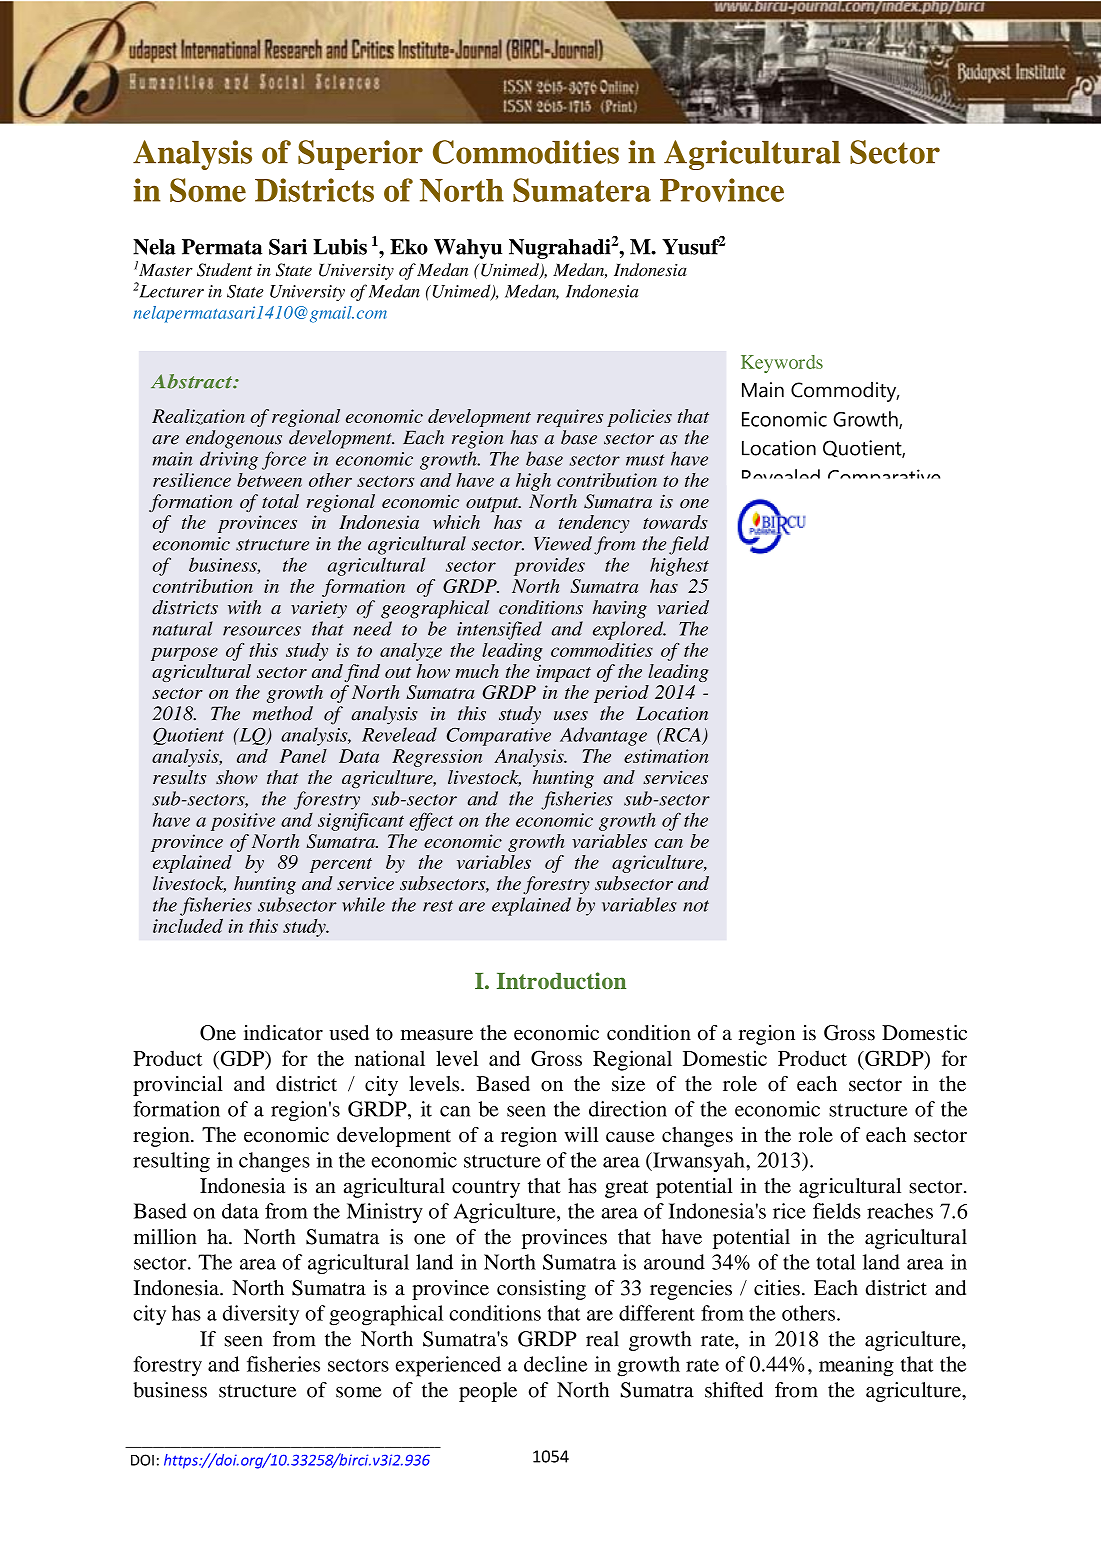  What do you see at coordinates (437, 1035) in the page?
I see `measure` at bounding box center [437, 1035].
